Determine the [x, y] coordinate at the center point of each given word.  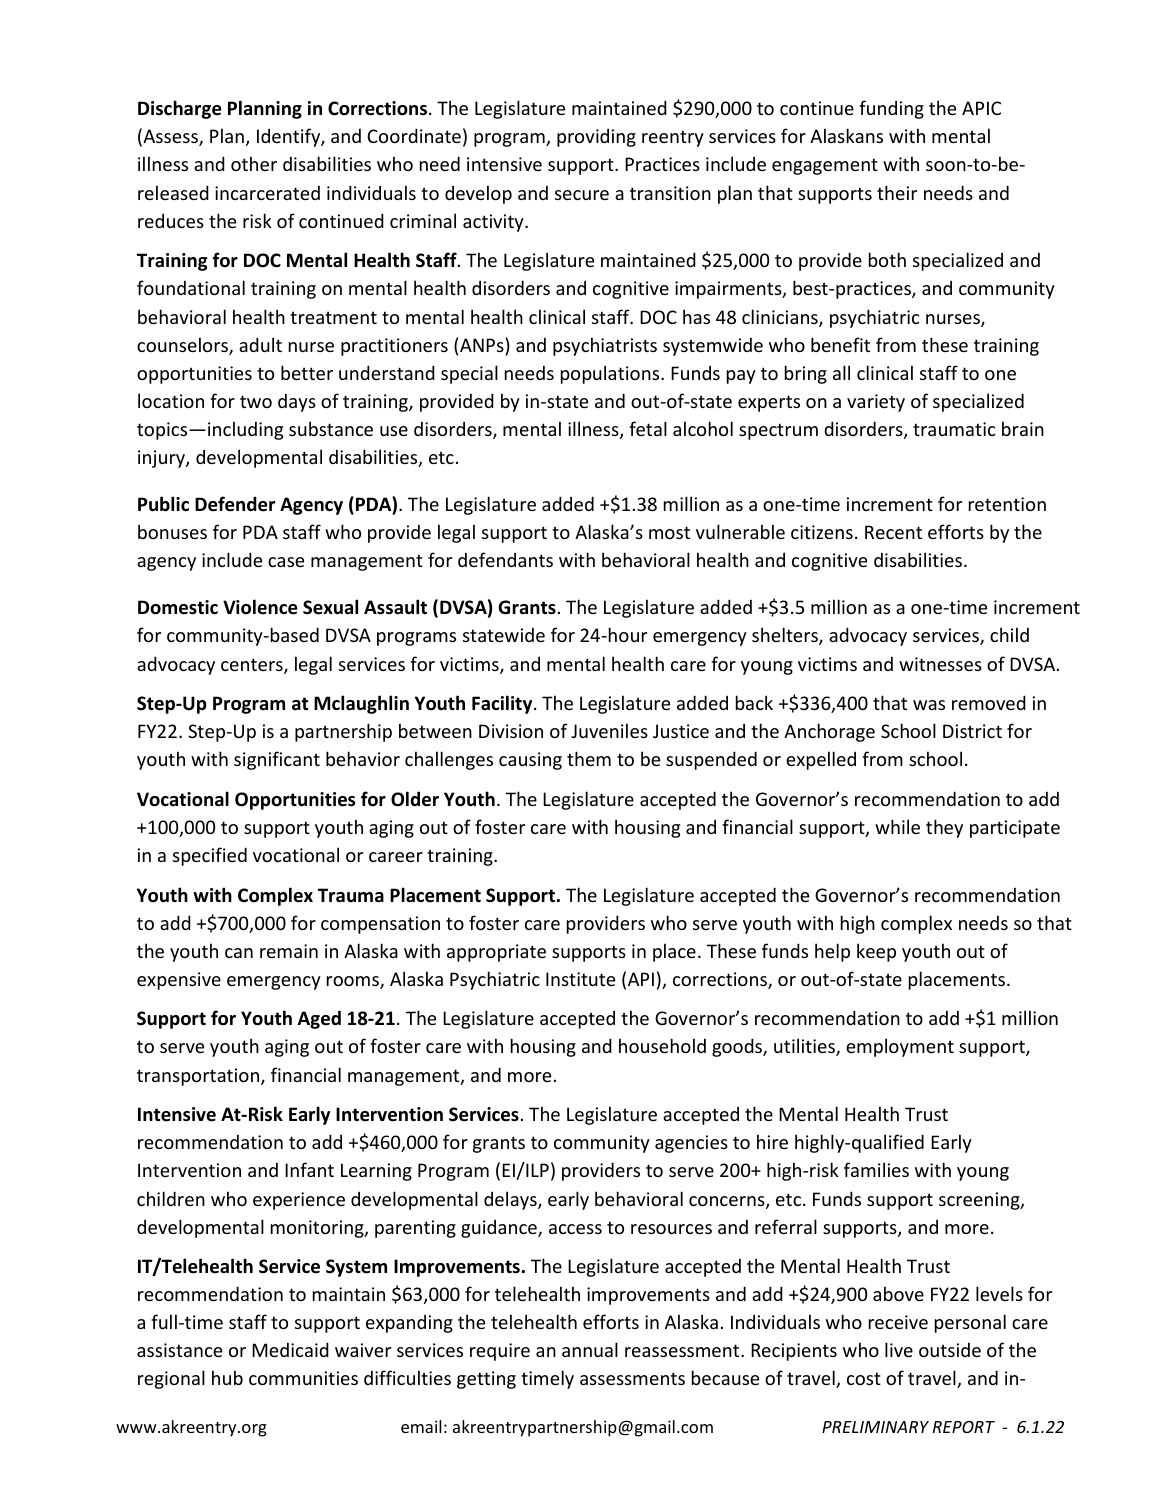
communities [303, 1378]
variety [876, 403]
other [254, 163]
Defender [235, 504]
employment [900, 1047]
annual [590, 1349]
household [662, 1045]
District [972, 731]
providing [596, 138]
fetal [648, 428]
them [589, 758]
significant [277, 760]
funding [891, 109]
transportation [199, 1077]
